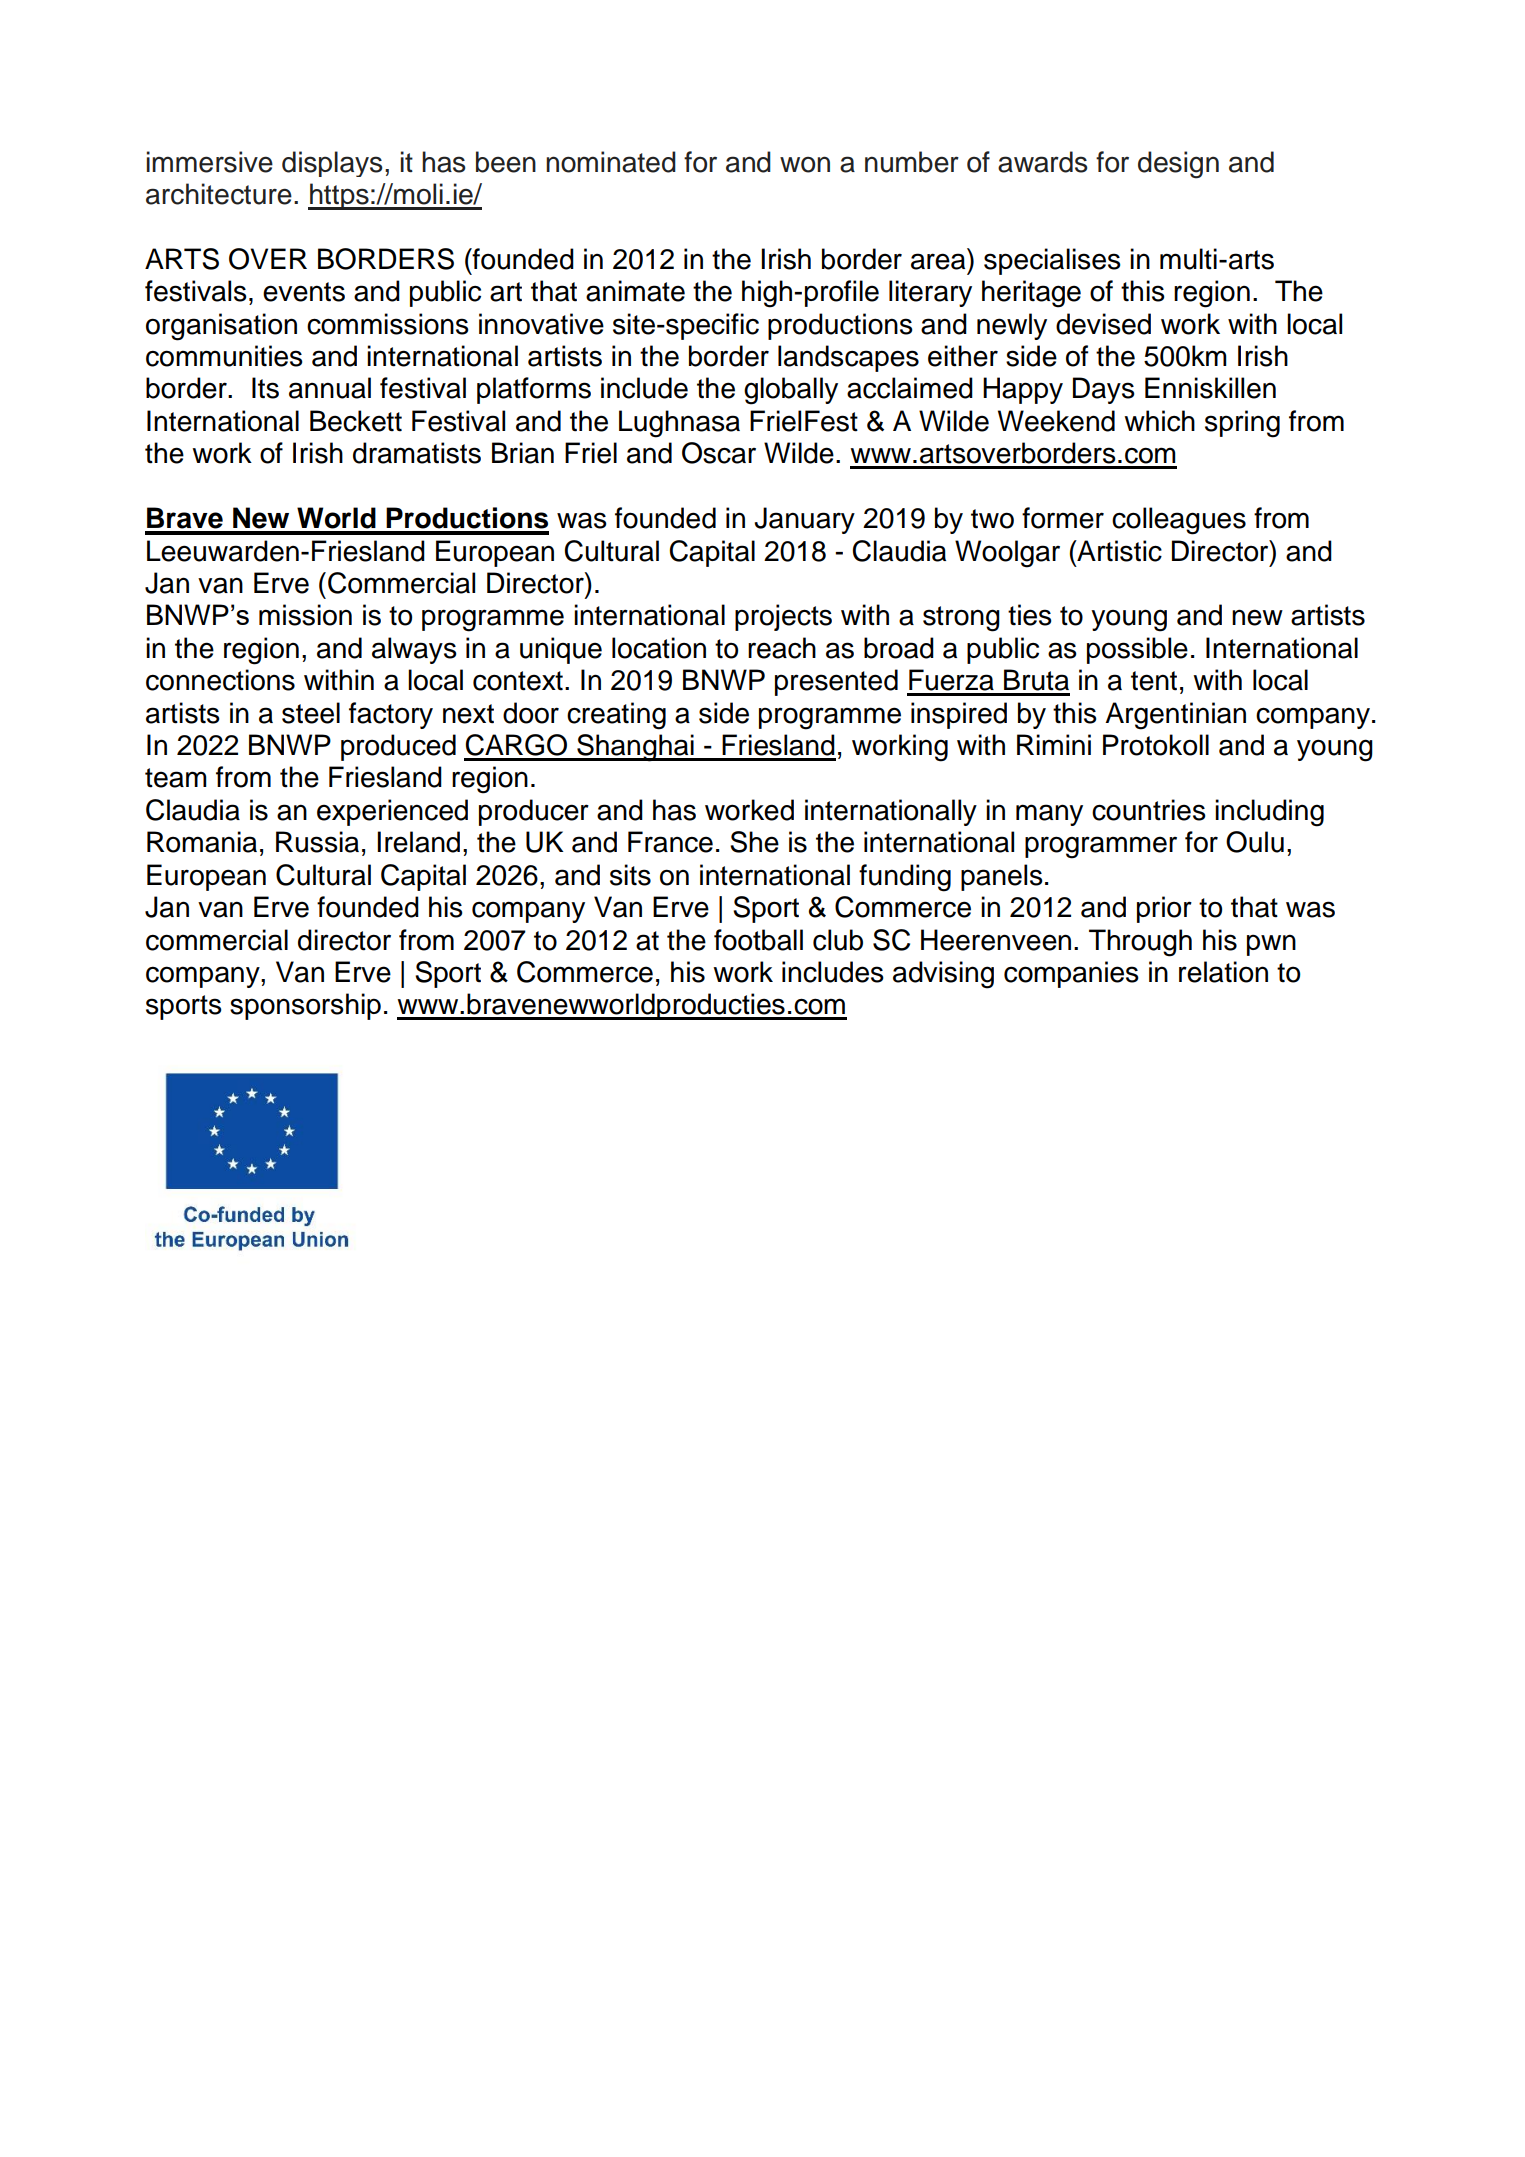 The width and height of the screenshot is (1525, 2157). I want to click on Beckett, so click(356, 421).
